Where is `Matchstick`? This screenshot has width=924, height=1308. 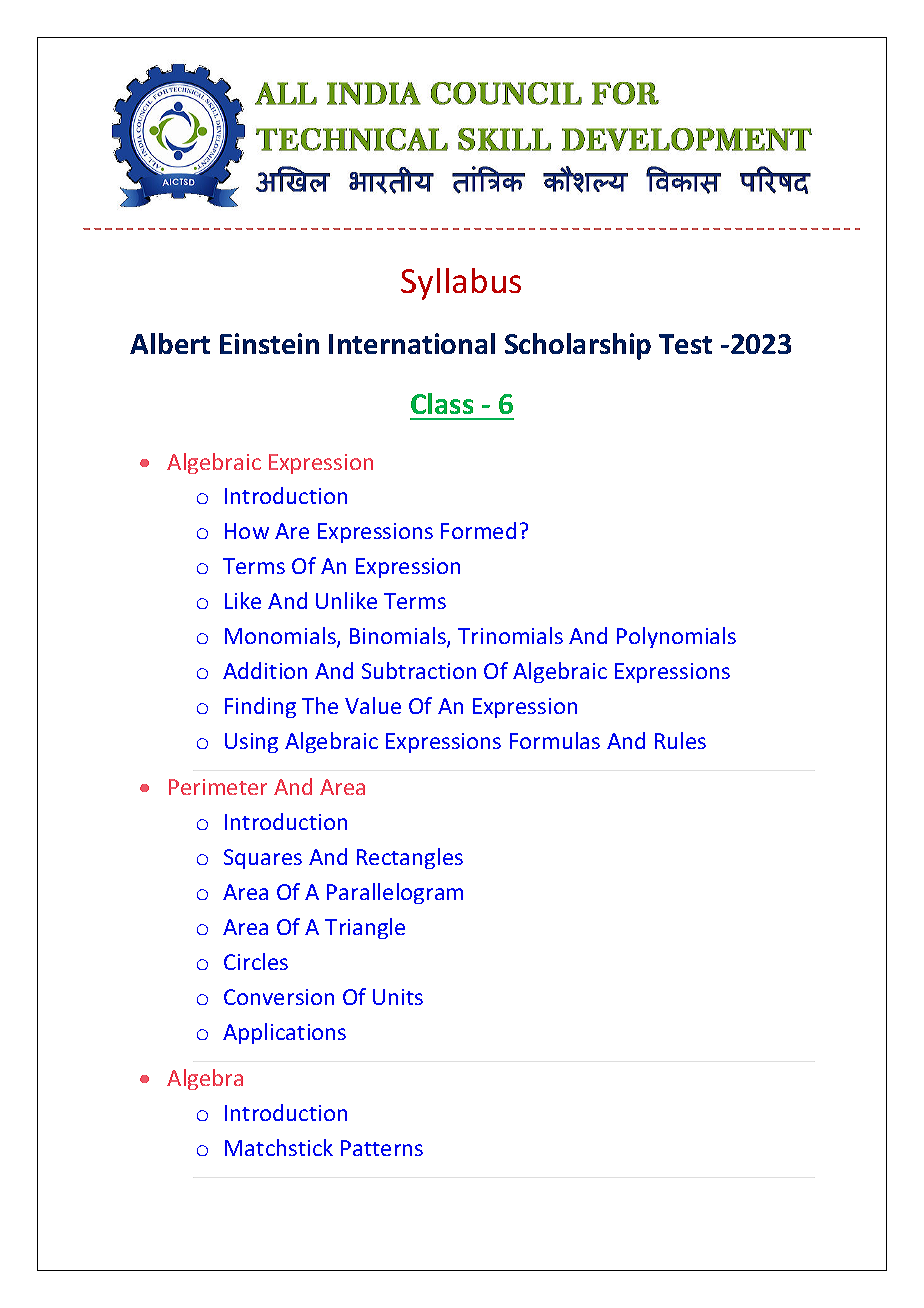
Matchstick is located at coordinates (279, 1147).
